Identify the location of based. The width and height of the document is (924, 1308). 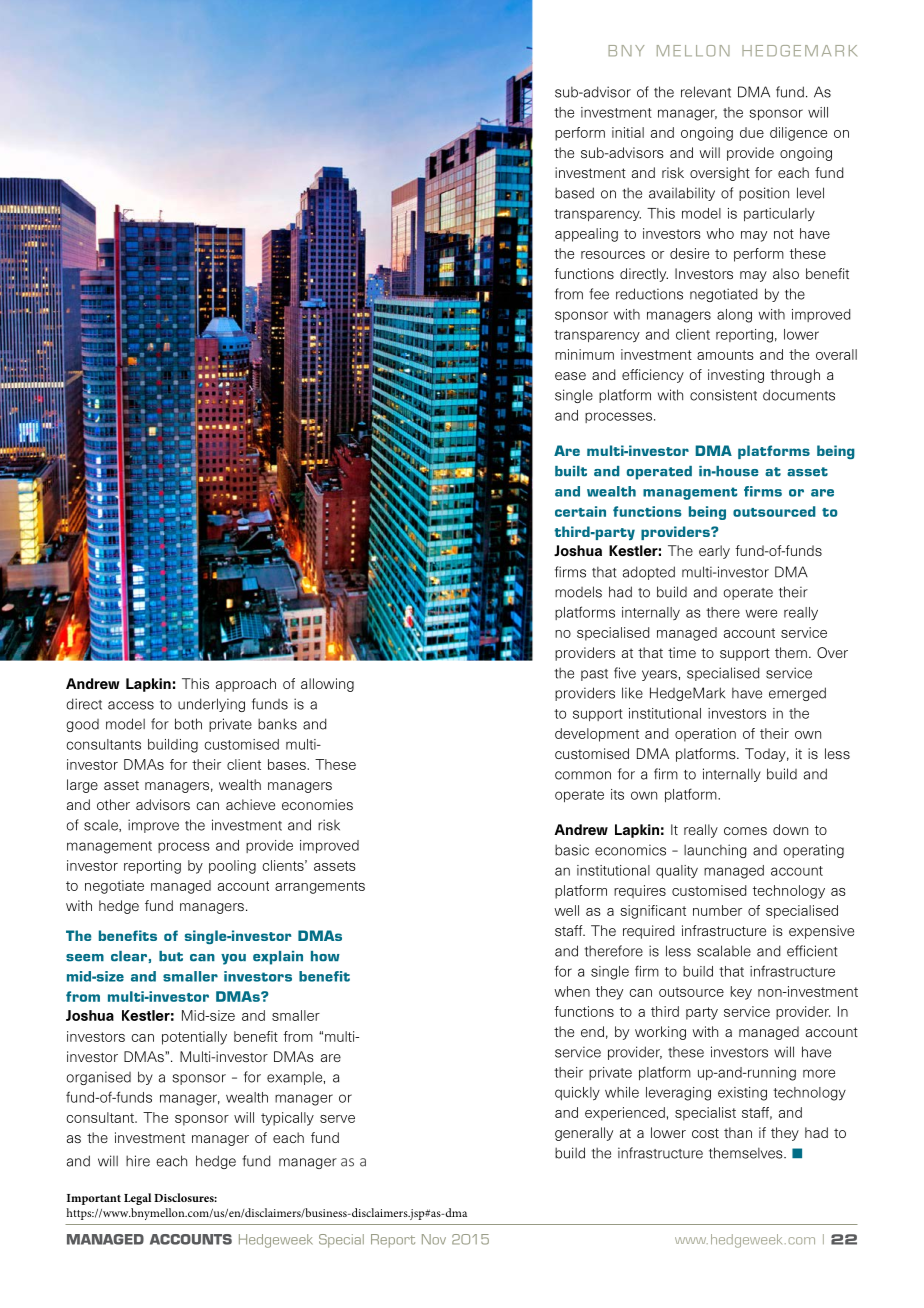
(574, 193).
